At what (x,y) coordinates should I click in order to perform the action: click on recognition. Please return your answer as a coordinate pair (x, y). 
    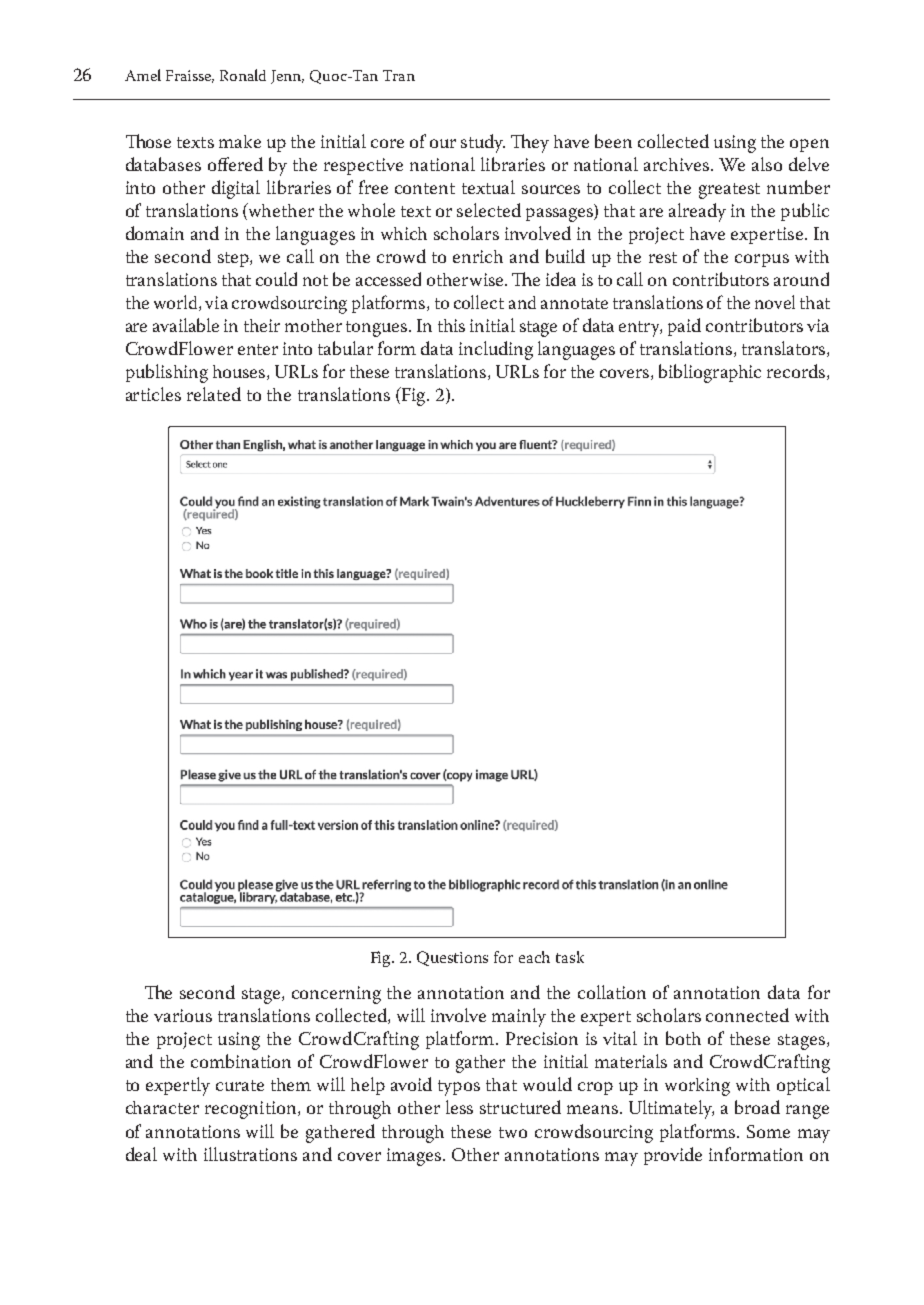
    Looking at the image, I should click on (252, 1110).
